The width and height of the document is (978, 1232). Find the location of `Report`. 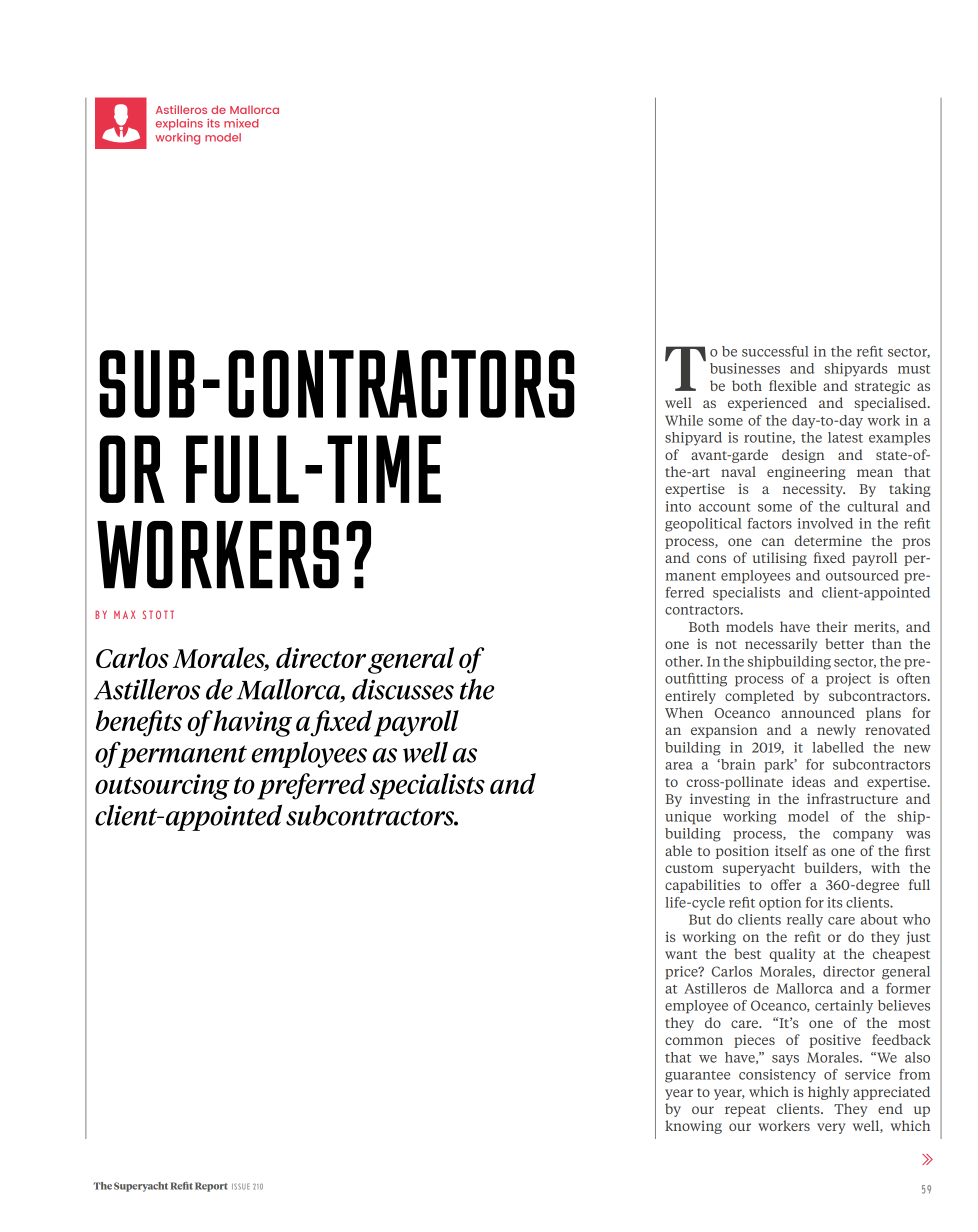

Report is located at coordinates (211, 1187).
